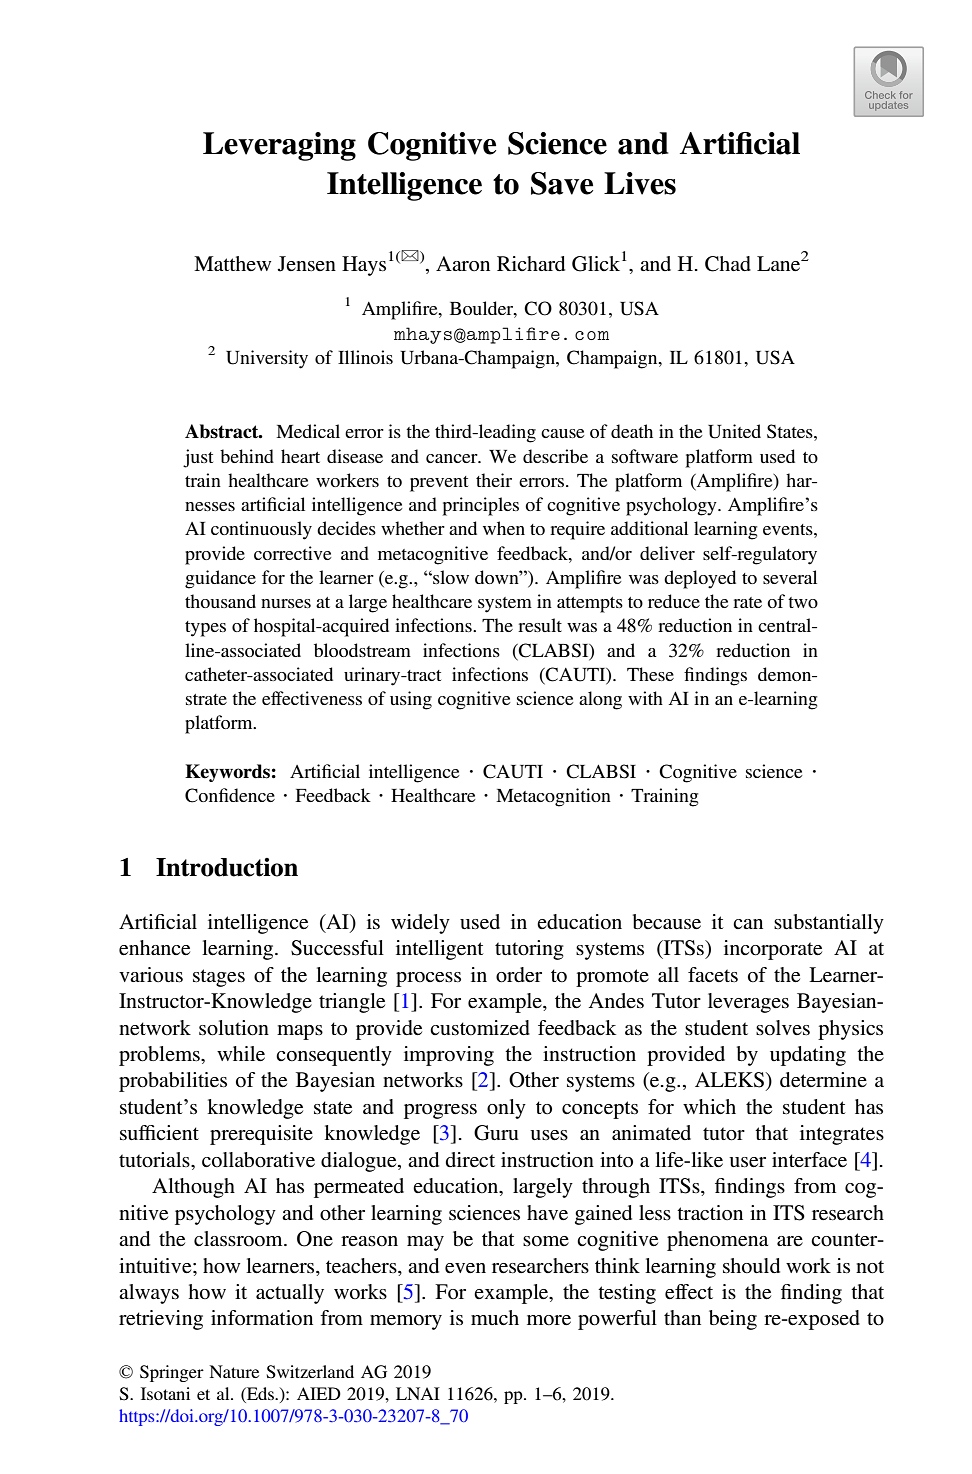 The width and height of the page is (972, 1474). I want to click on being, so click(733, 1320).
